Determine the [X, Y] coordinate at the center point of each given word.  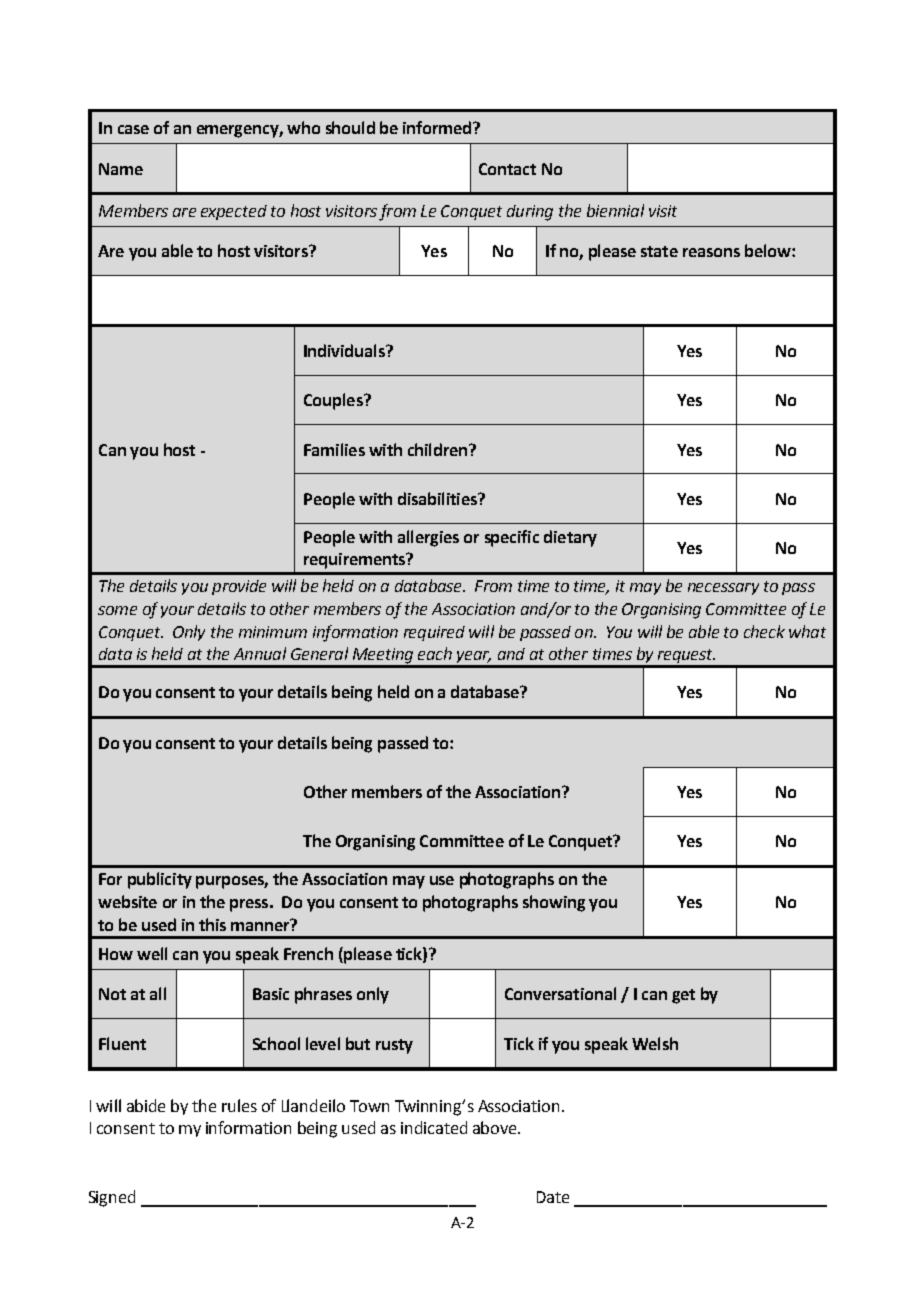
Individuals [345, 350]
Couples [334, 401]
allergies [428, 538]
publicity [160, 880]
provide [239, 587]
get [683, 996]
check [764, 631]
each [435, 653]
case [133, 129]
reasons [711, 252]
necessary [723, 589]
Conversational [560, 993]
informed [438, 127]
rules [239, 1105]
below [769, 250]
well [152, 953]
